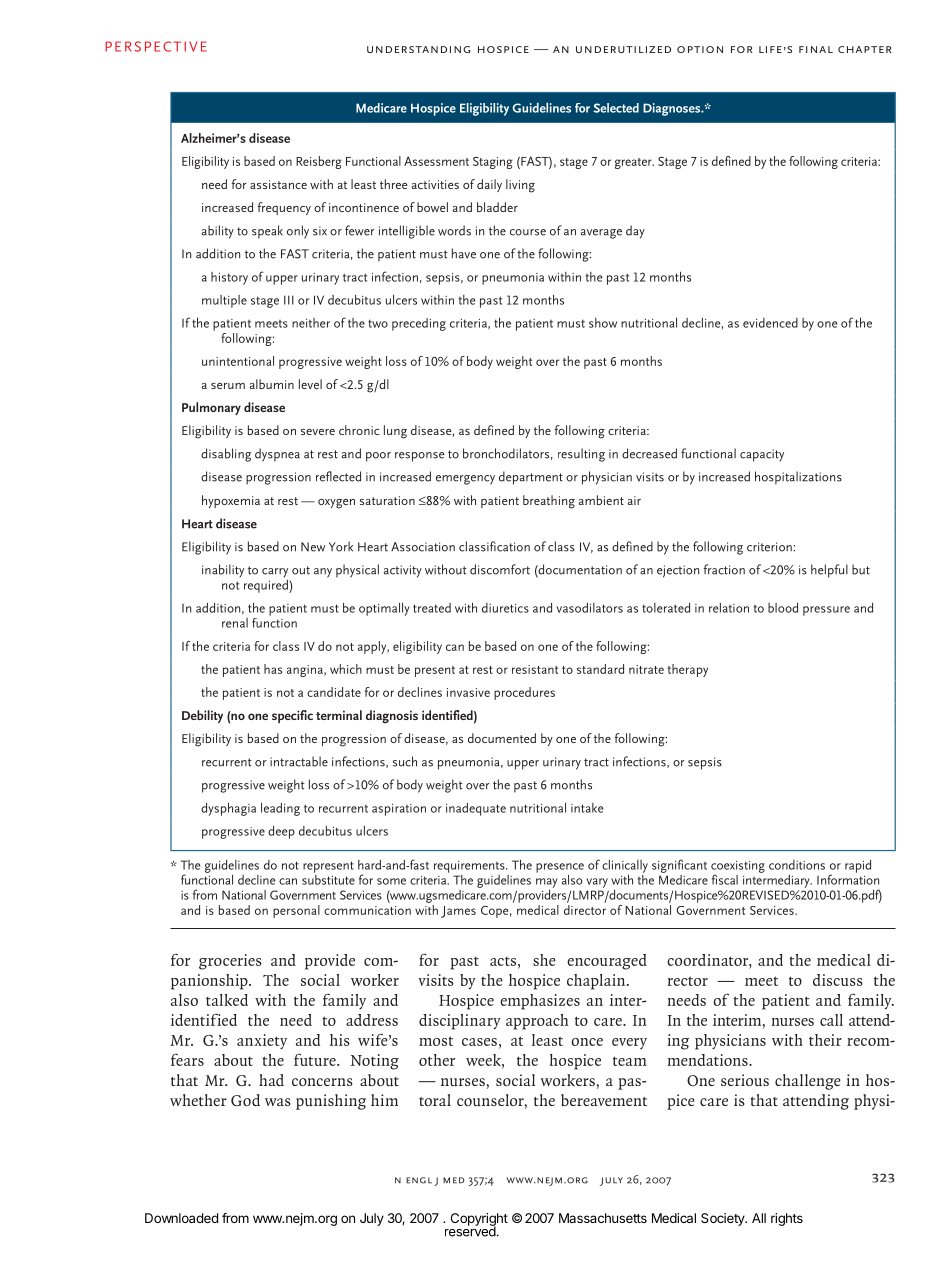 The image size is (947, 1263). What do you see at coordinates (505, 608) in the image?
I see `diuretics` at bounding box center [505, 608].
